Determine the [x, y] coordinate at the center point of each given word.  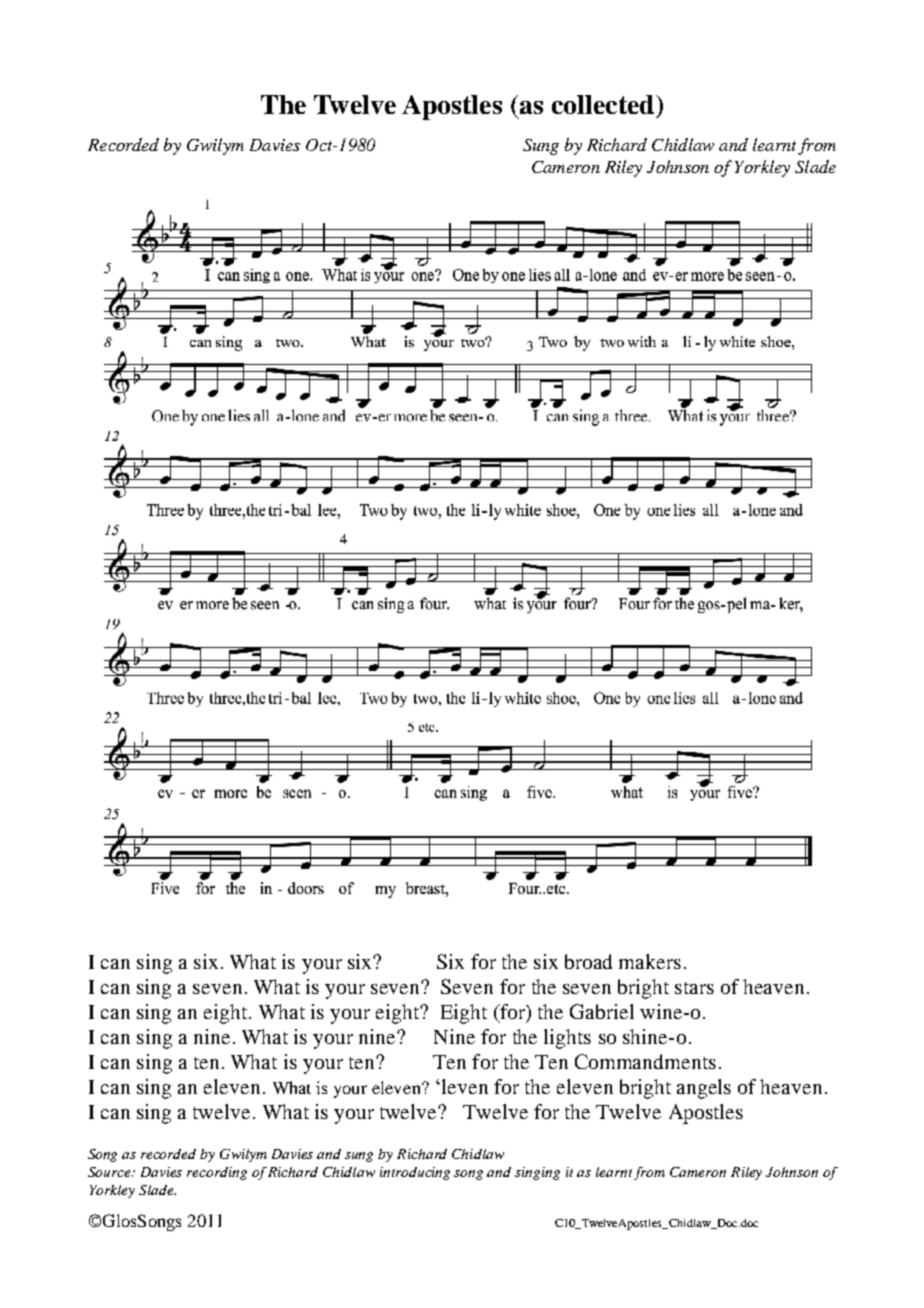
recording [217, 1173]
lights [567, 1039]
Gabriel [602, 1011]
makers [650, 961]
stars [694, 988]
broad [588, 961]
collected [604, 104]
